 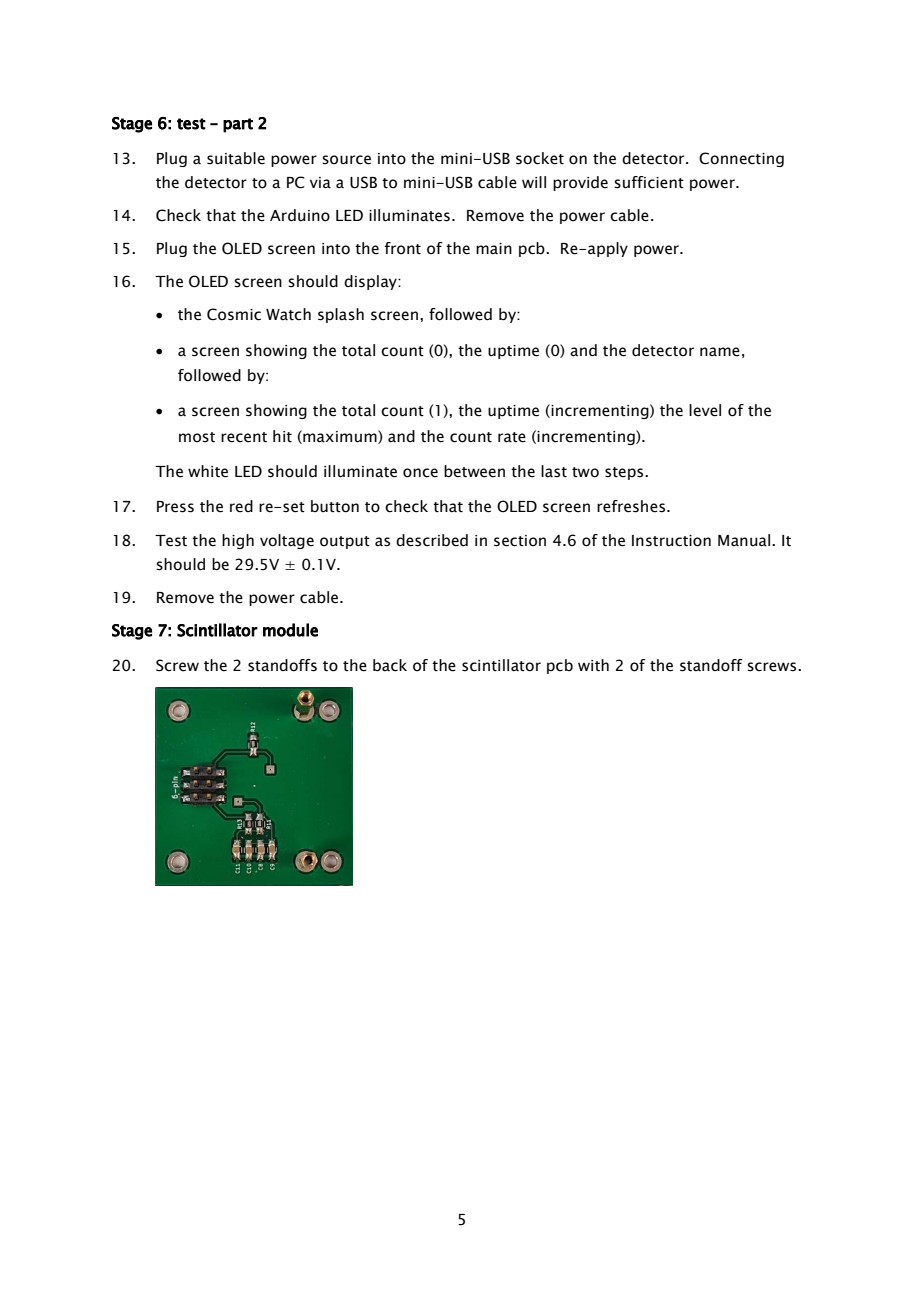 I want to click on module, so click(x=290, y=630).
